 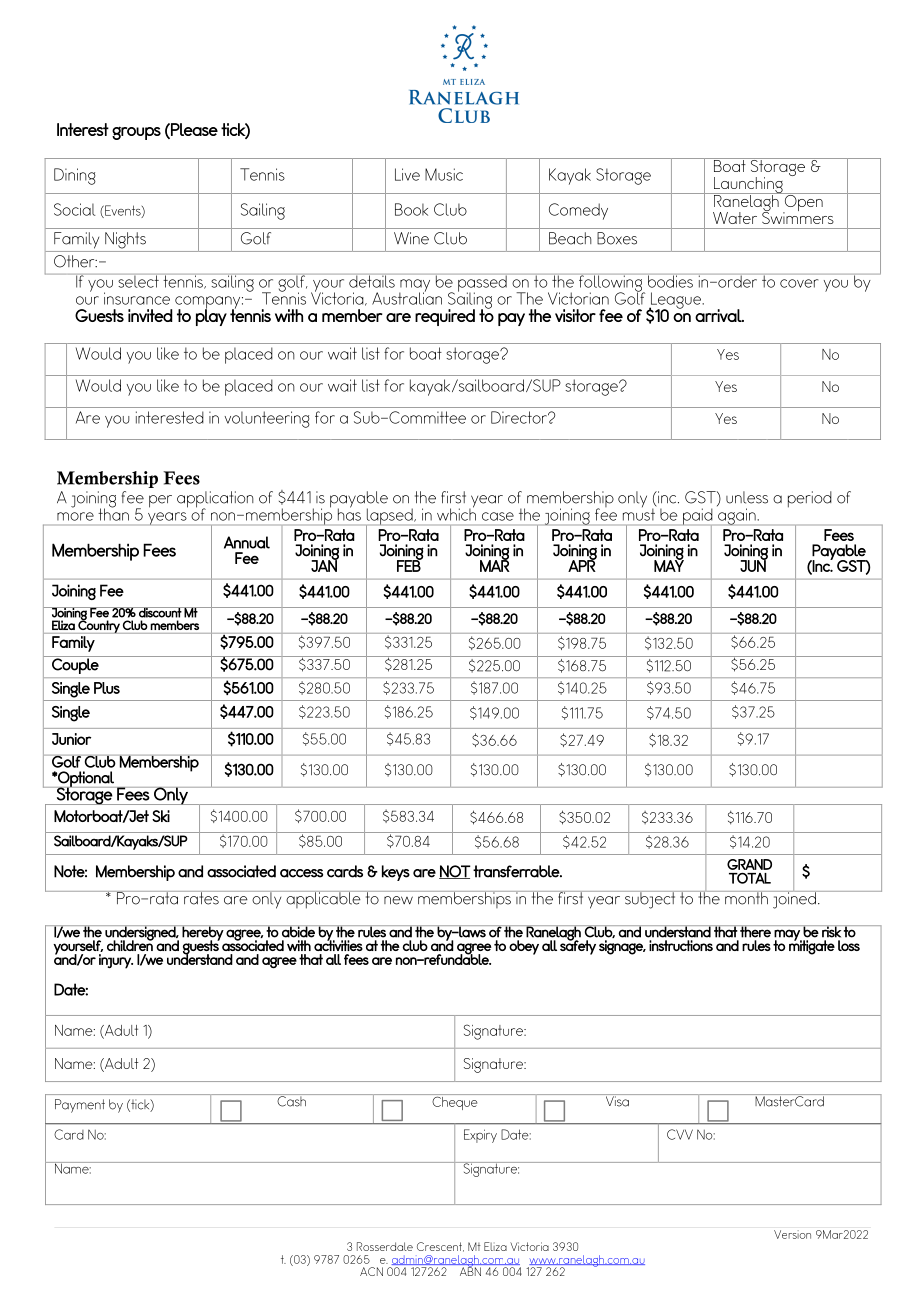 I want to click on again, so click(x=738, y=516).
